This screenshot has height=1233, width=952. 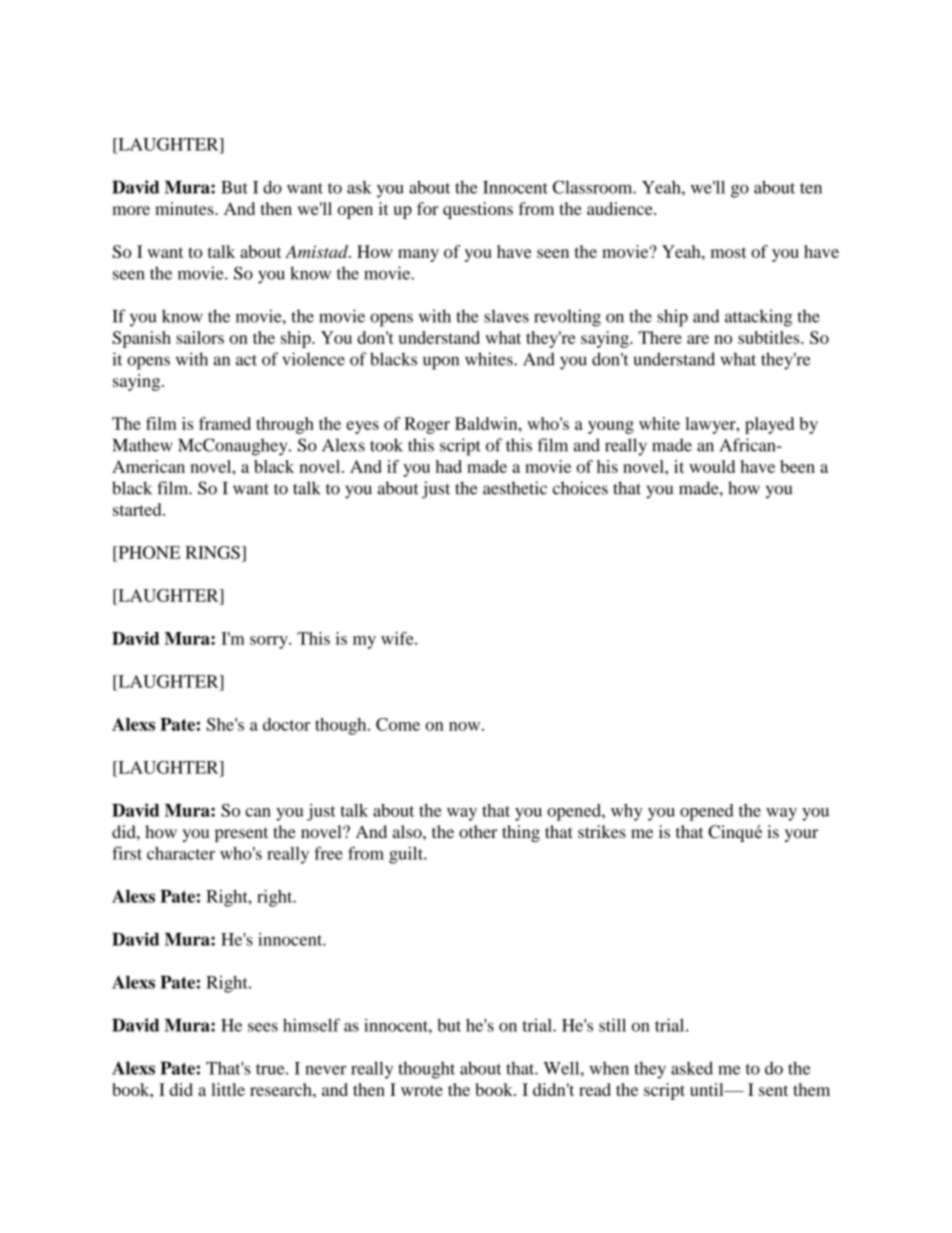 What do you see at coordinates (185, 208) in the screenshot?
I see `minutes` at bounding box center [185, 208].
